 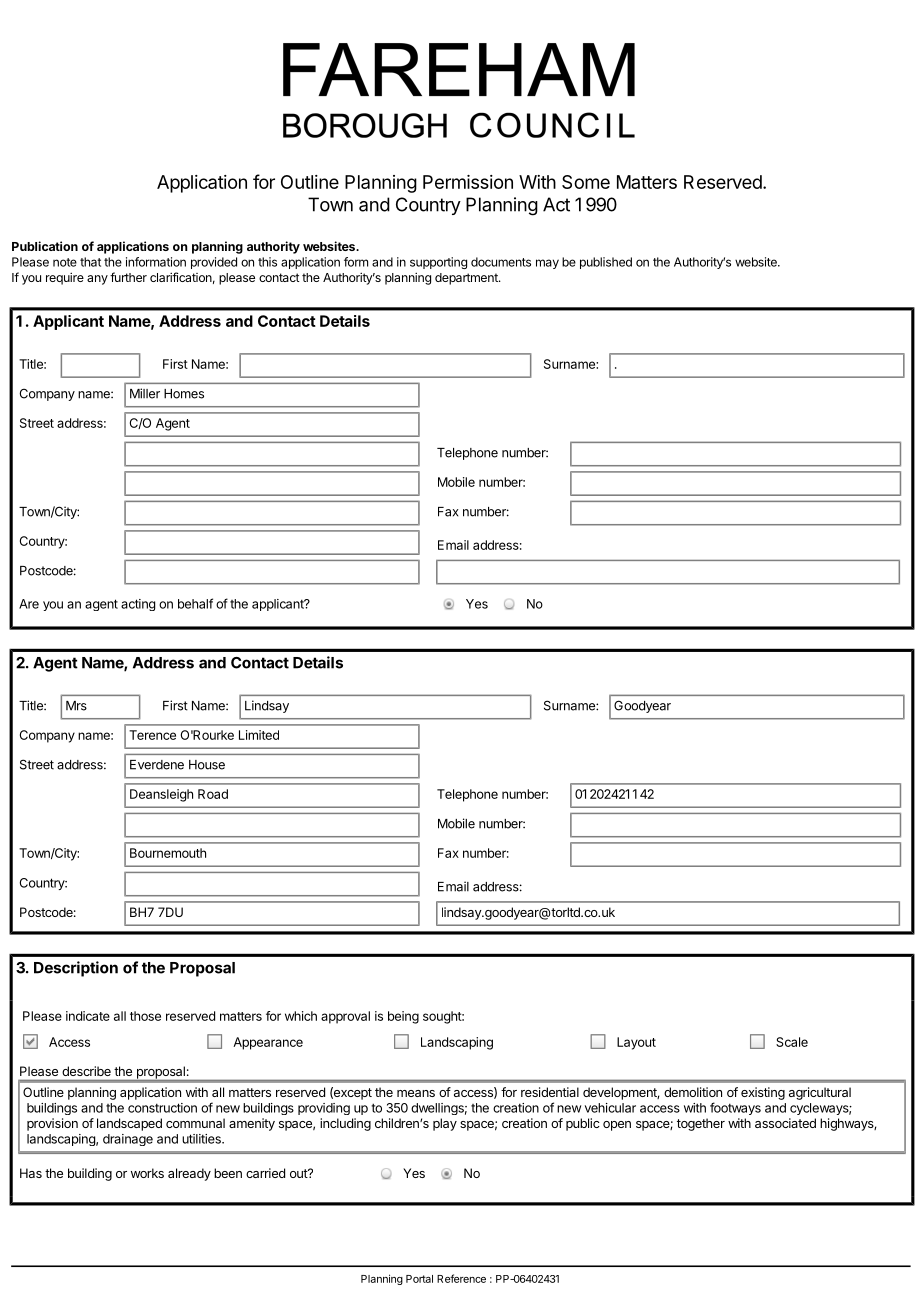 I want to click on Scale, so click(x=792, y=1042).
